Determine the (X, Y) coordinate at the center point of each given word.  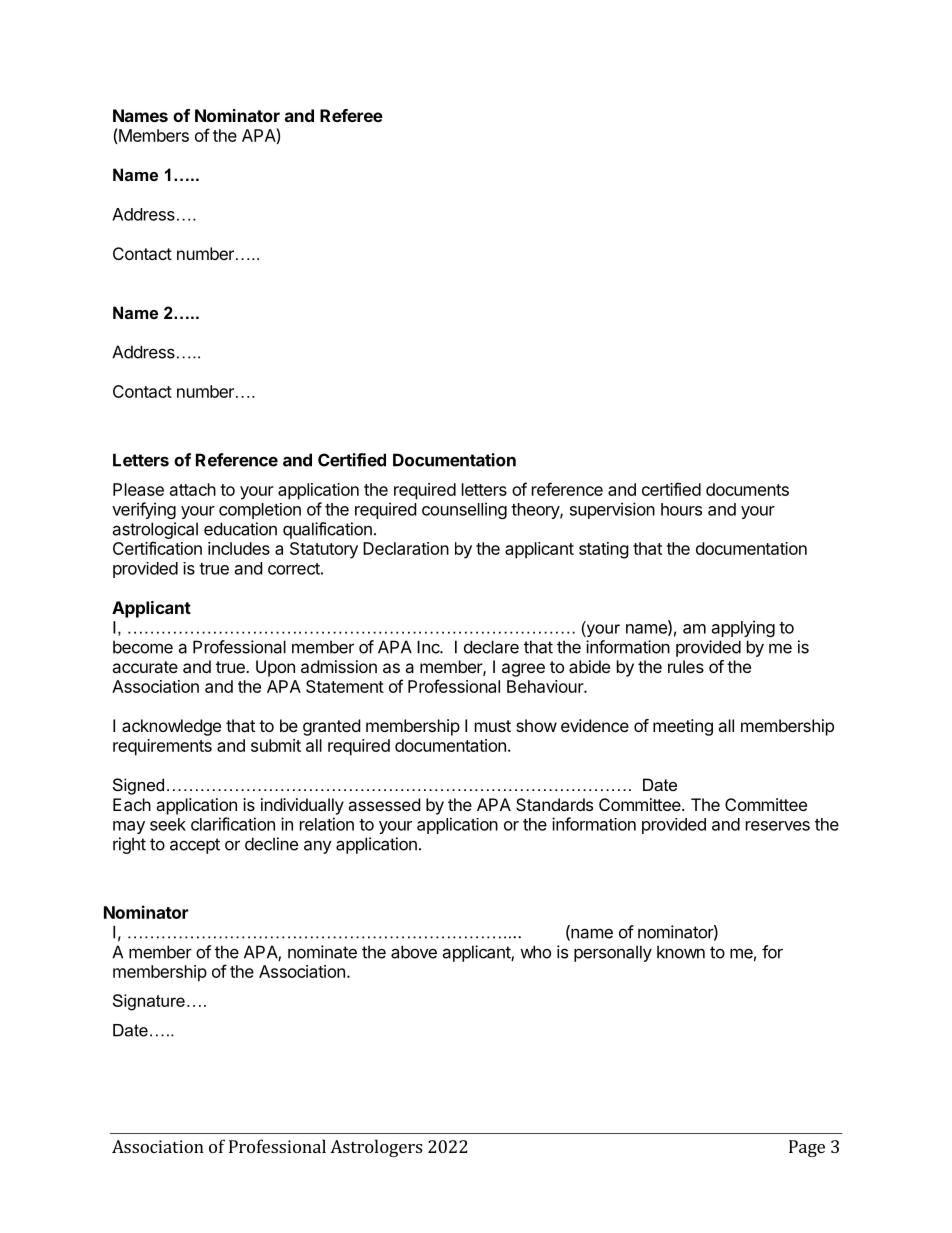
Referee (351, 115)
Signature (149, 1002)
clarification (233, 824)
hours (681, 509)
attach (193, 489)
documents (747, 489)
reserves (778, 826)
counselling (464, 510)
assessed (384, 804)
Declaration (406, 548)
